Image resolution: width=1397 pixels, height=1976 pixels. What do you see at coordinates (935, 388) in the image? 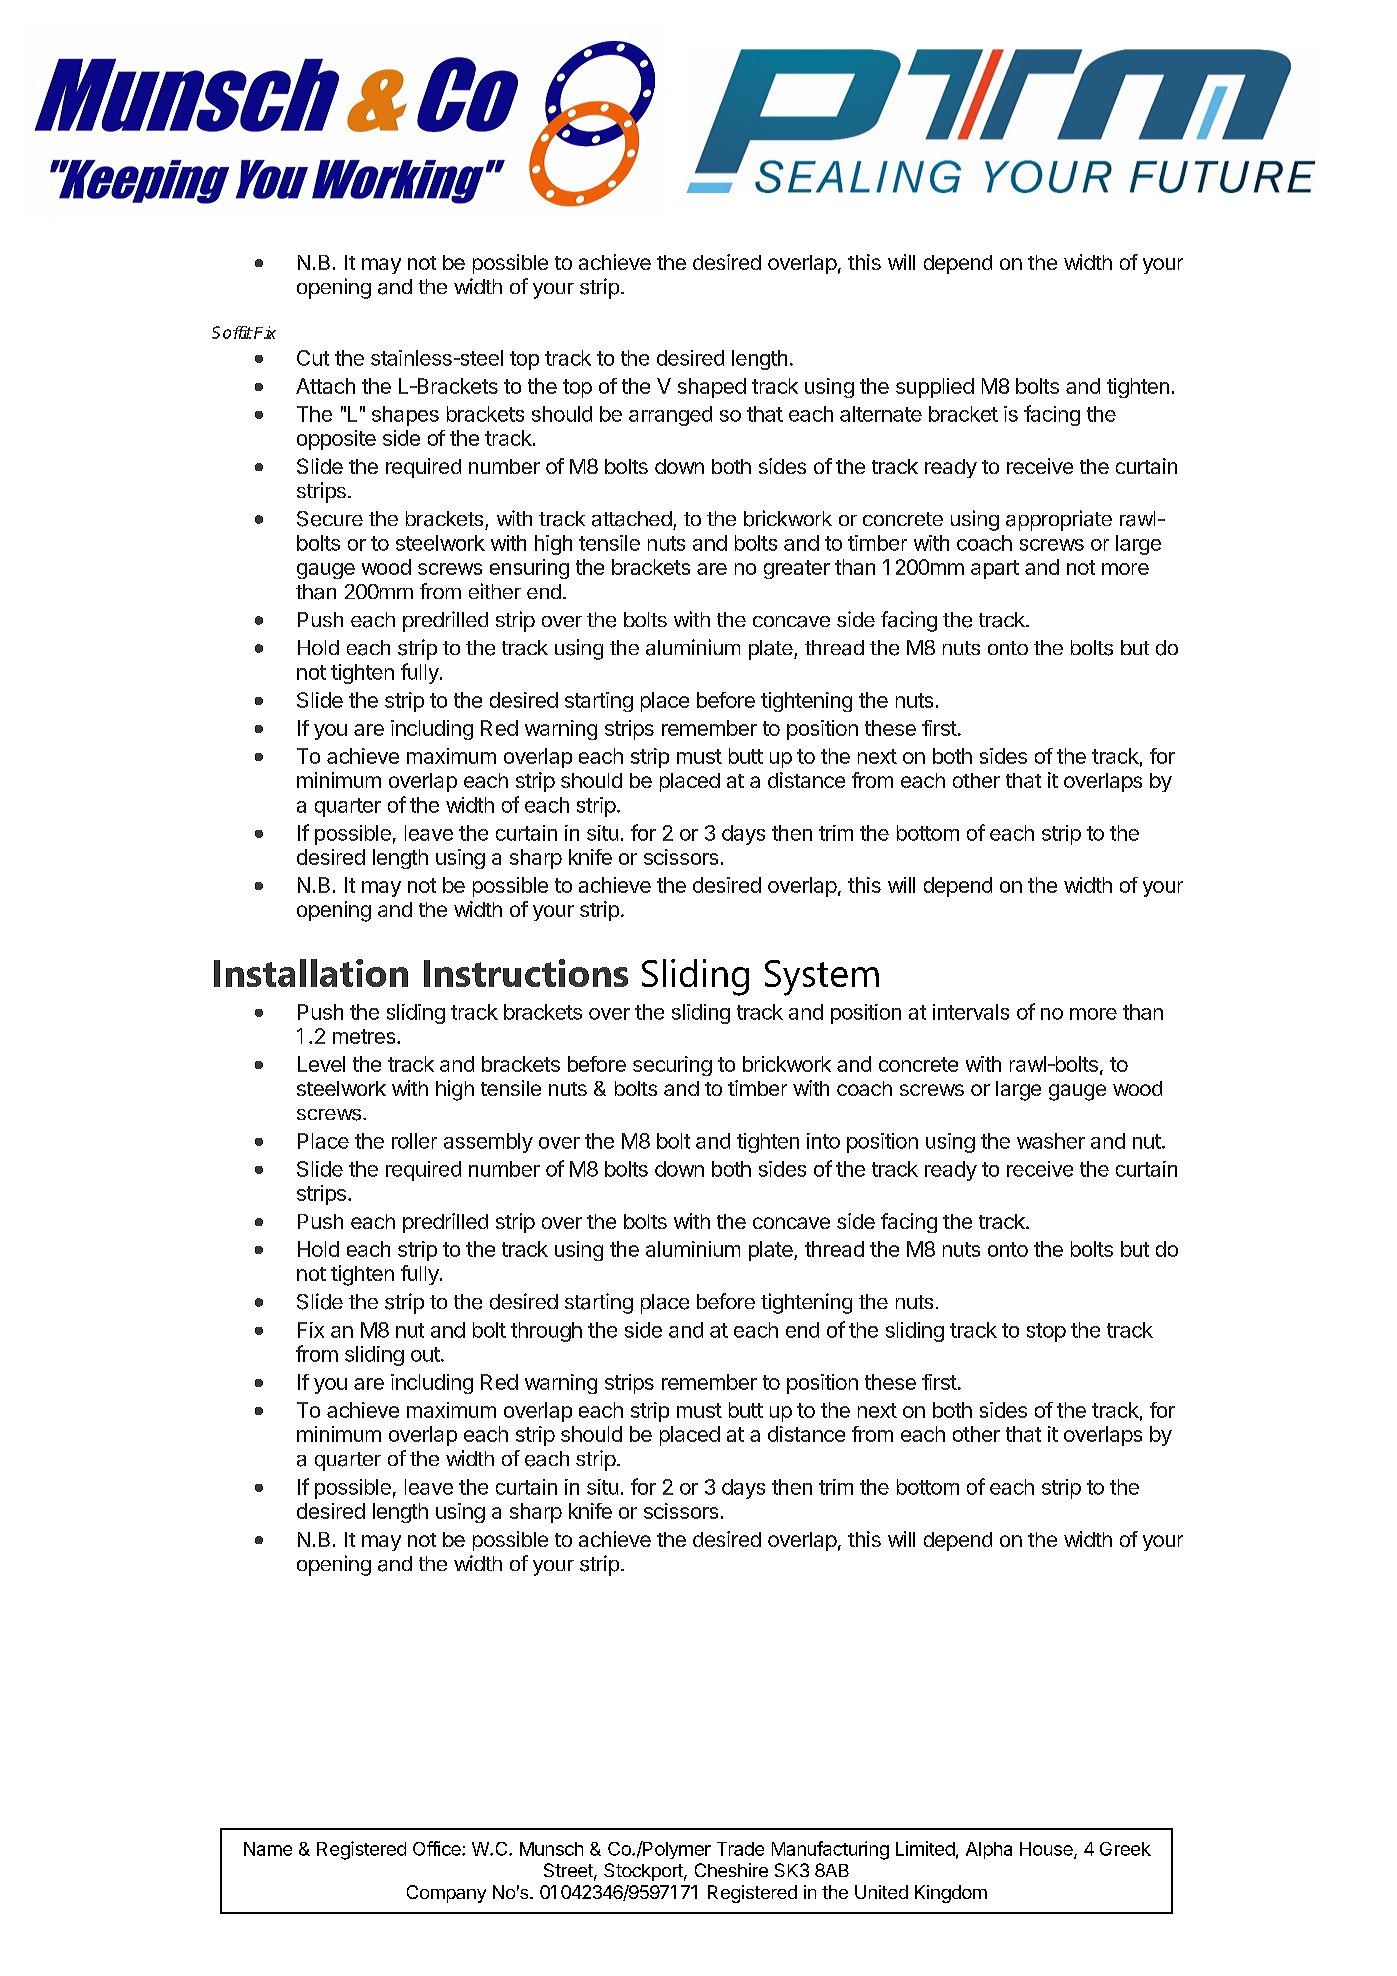
I see `supplied` at bounding box center [935, 388].
